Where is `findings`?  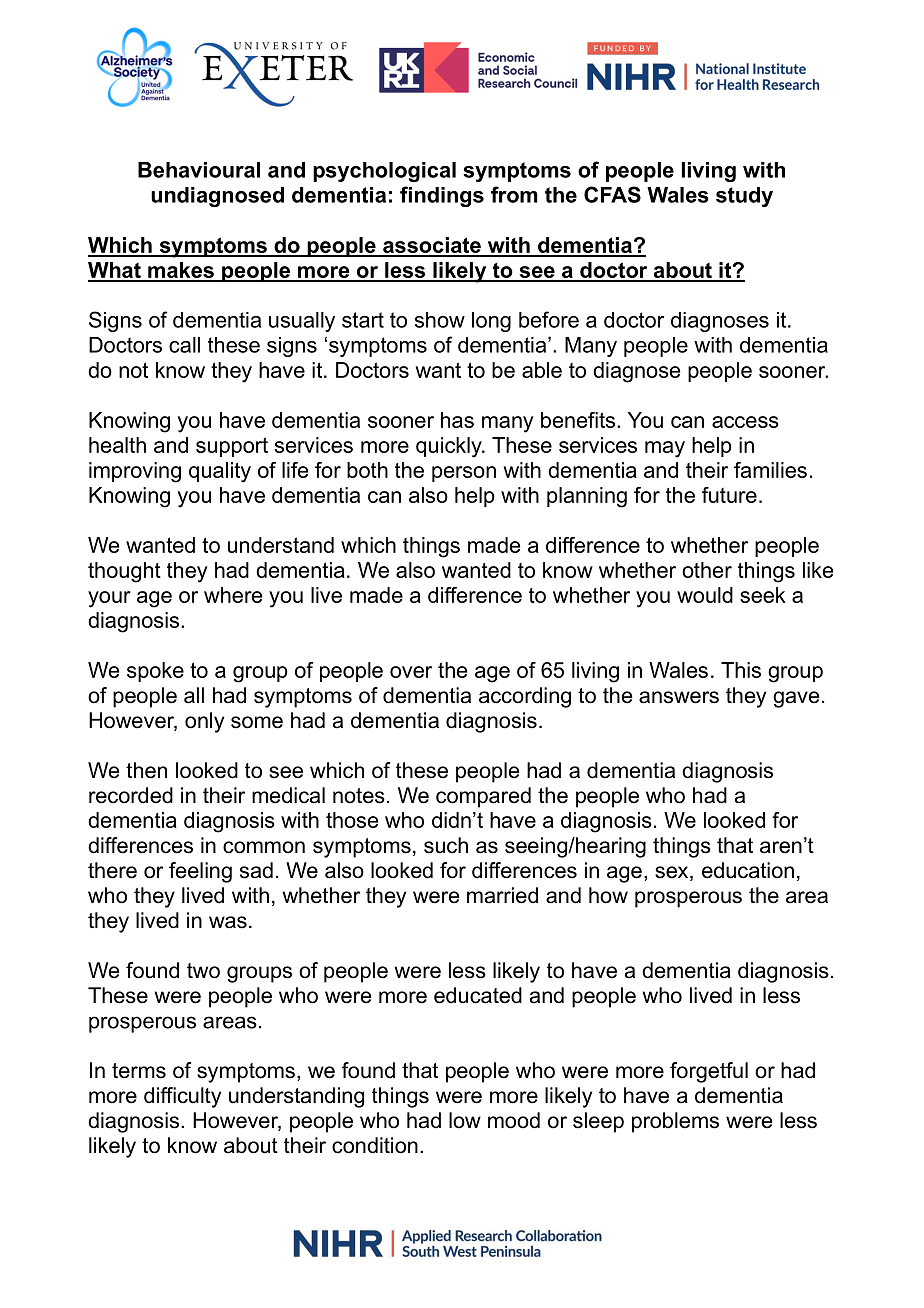
findings is located at coordinates (442, 196).
